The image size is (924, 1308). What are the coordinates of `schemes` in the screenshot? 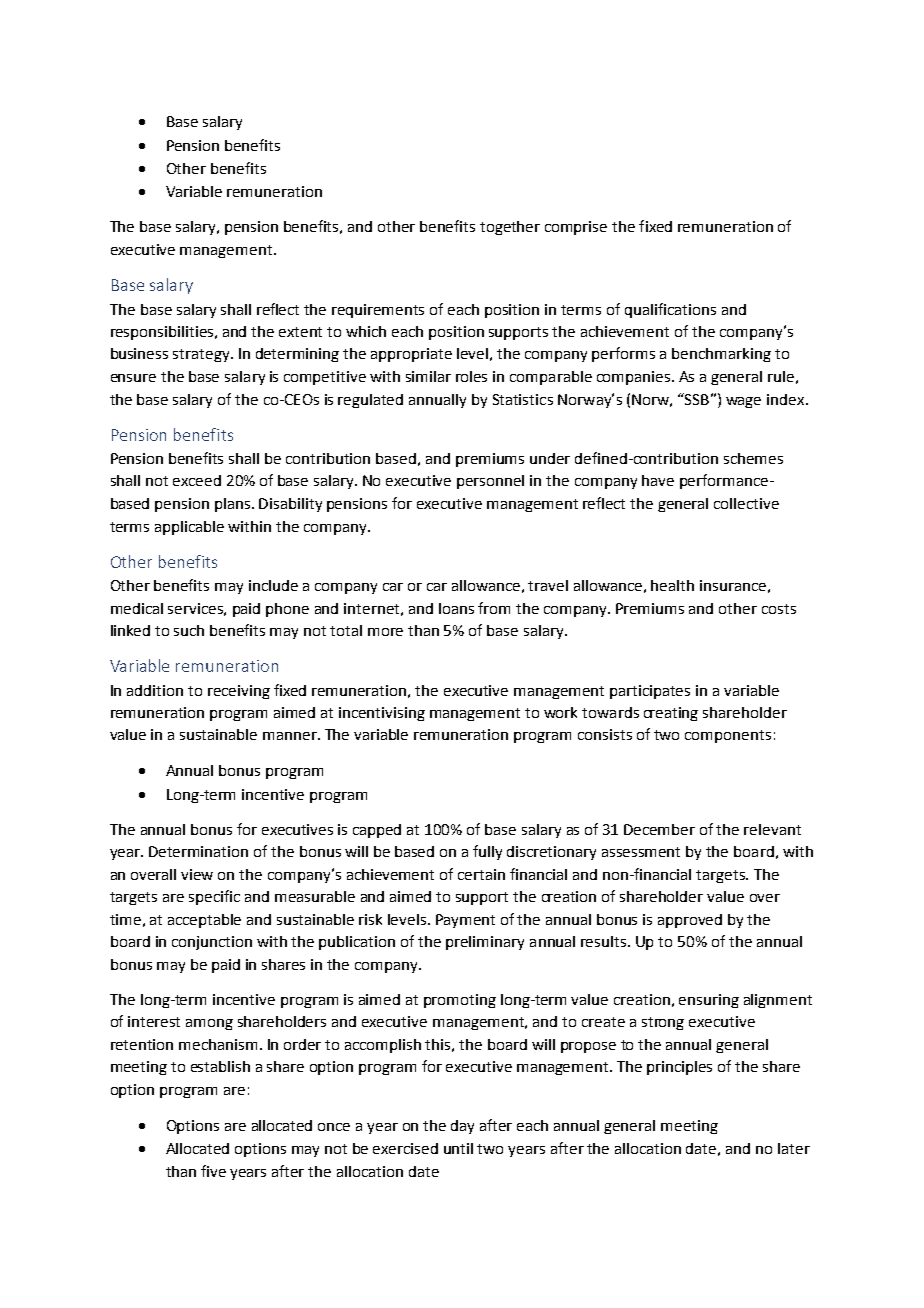 It's located at (753, 458).
